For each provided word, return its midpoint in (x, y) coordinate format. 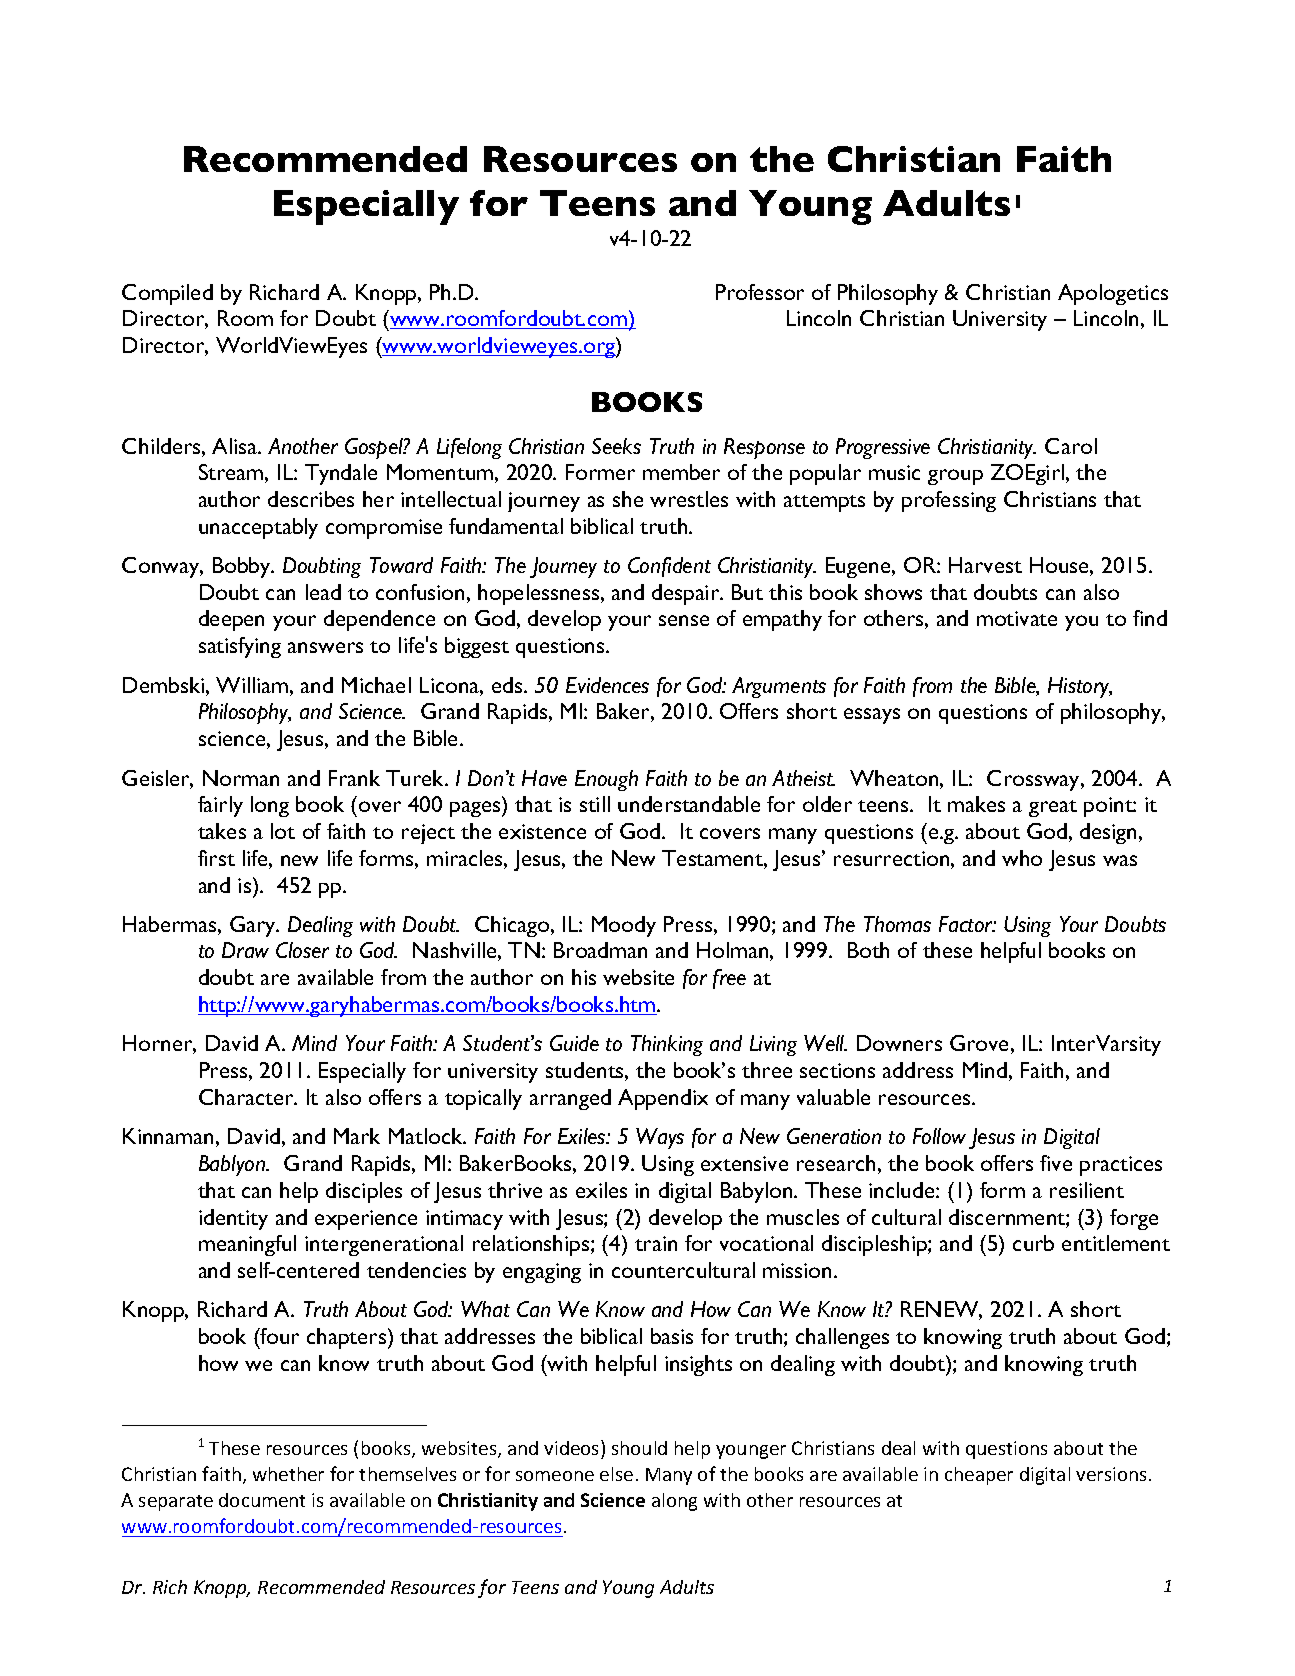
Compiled (167, 294)
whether (288, 1474)
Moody (624, 926)
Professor (760, 292)
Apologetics (1113, 294)
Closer (302, 950)
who (1022, 858)
